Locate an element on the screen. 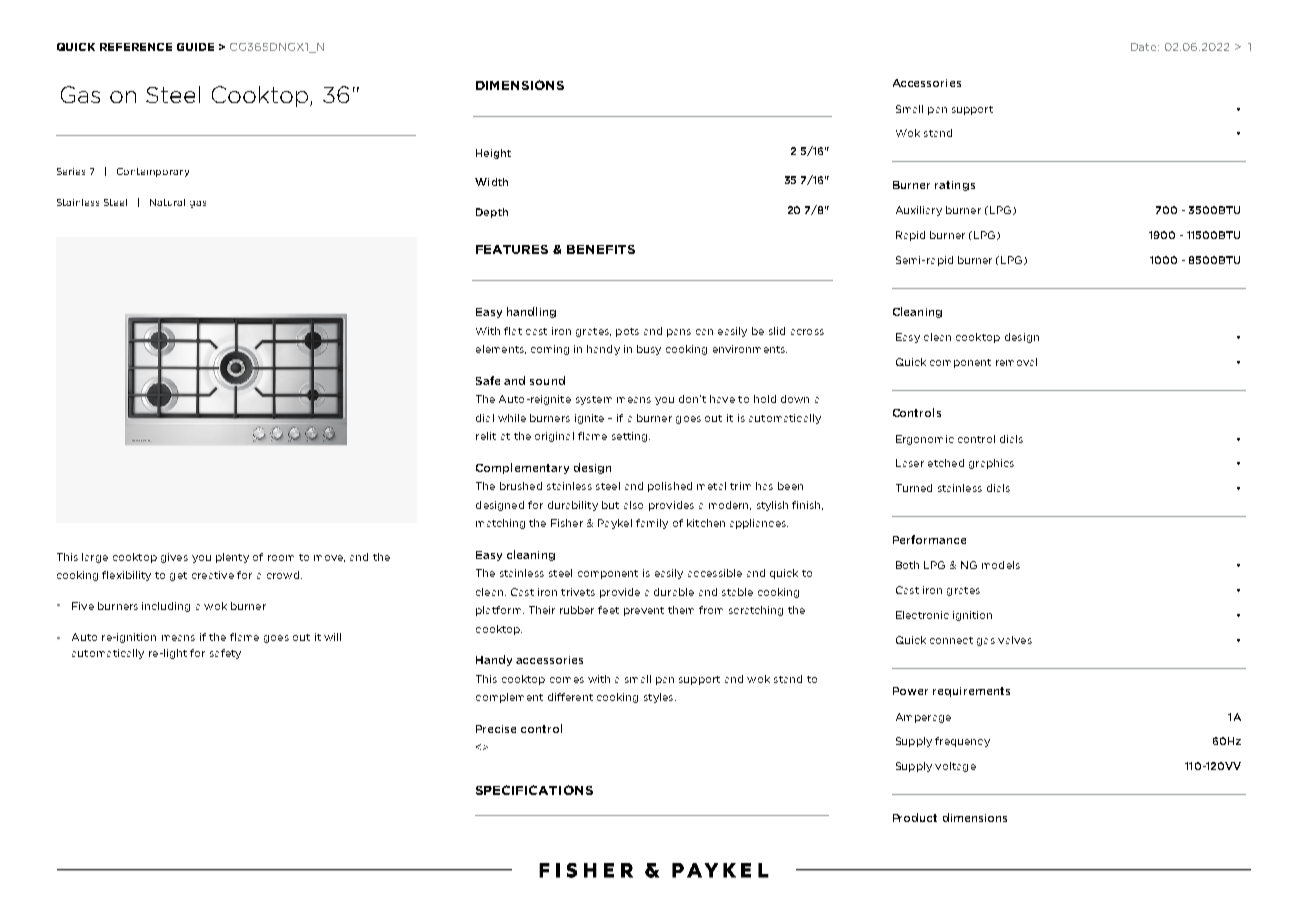 The width and height of the screenshot is (1308, 924). Height is located at coordinates (493, 154).
